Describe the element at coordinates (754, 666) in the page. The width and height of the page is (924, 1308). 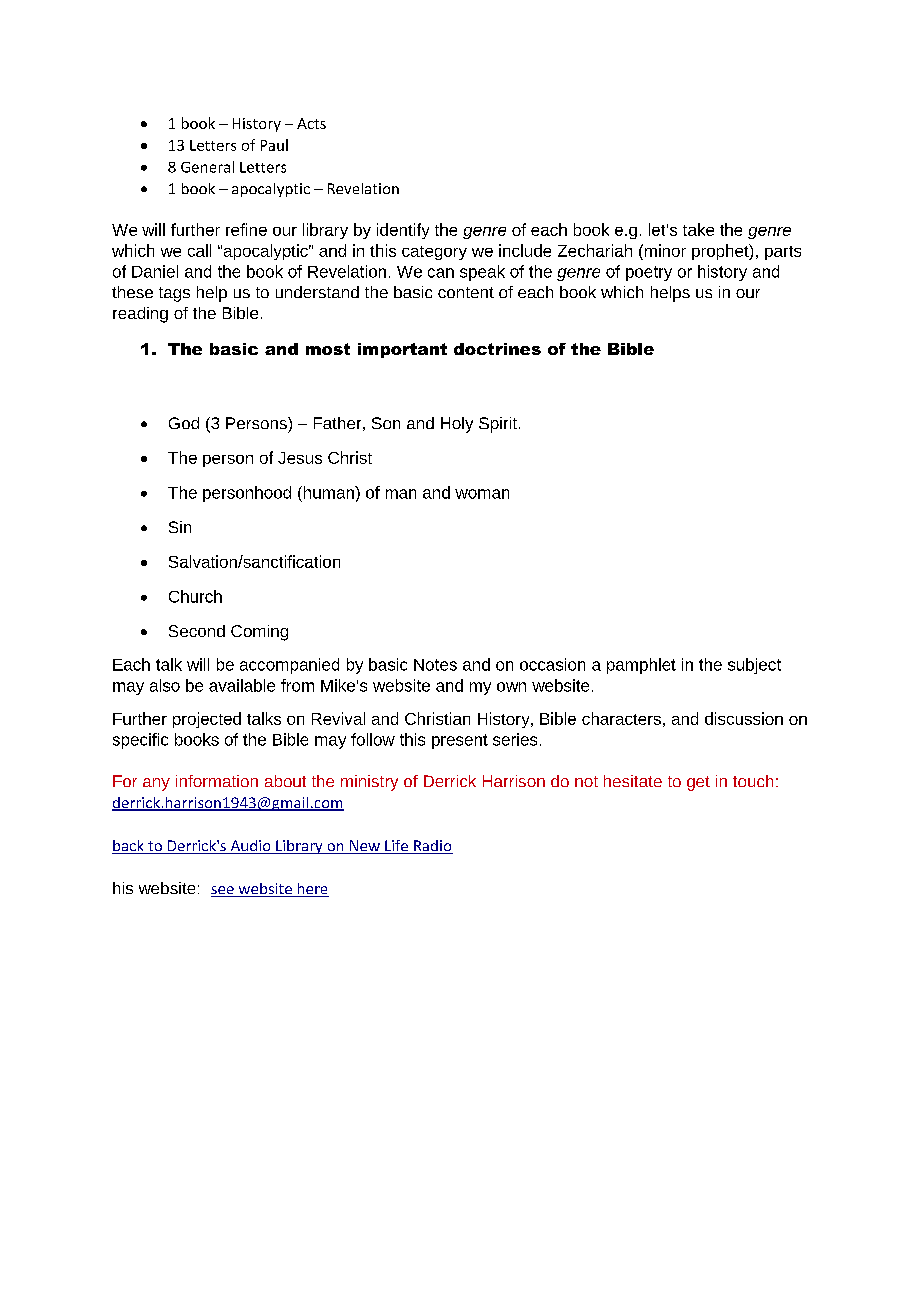
I see `subject` at that location.
